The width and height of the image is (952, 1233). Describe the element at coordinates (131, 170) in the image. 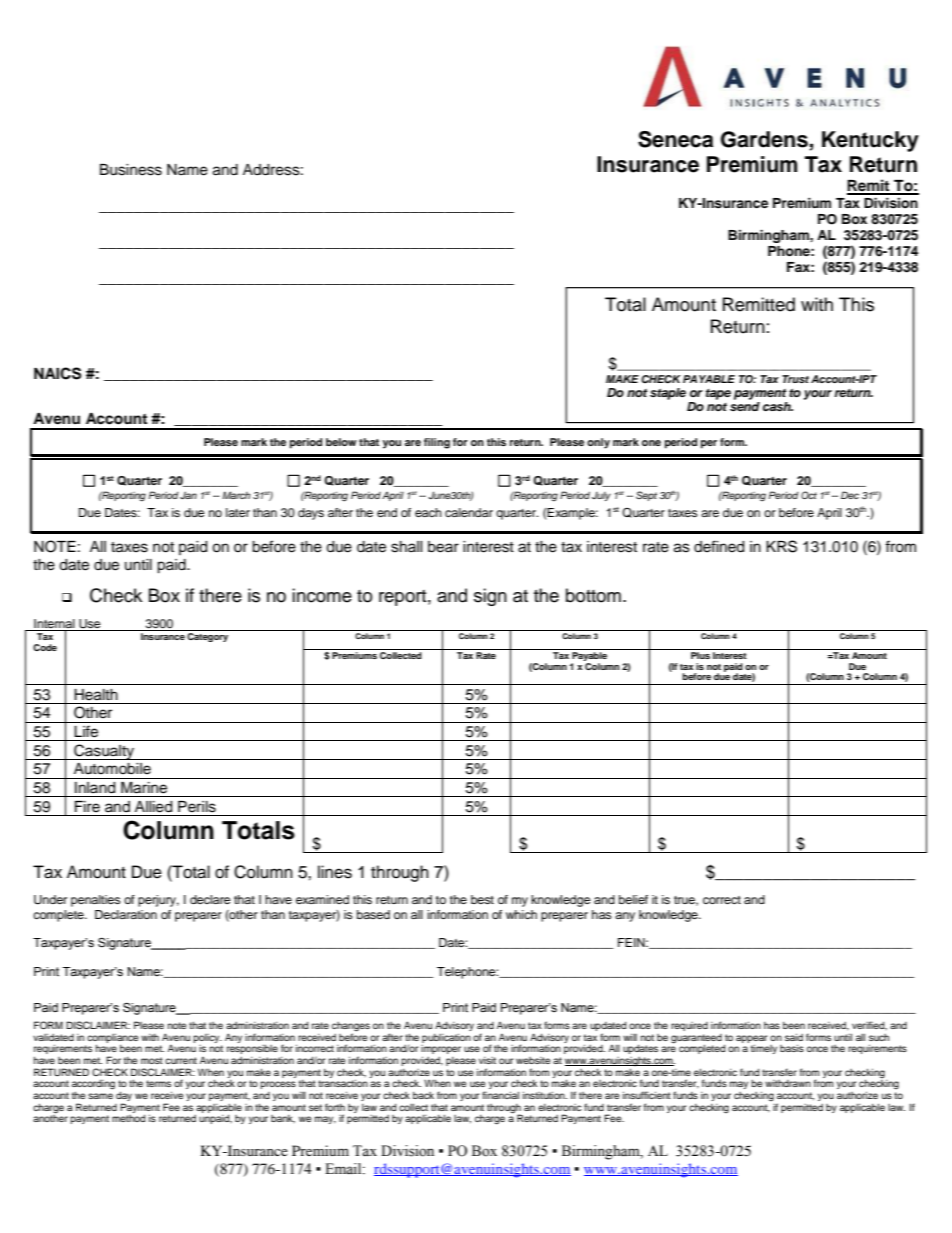

I see `Business` at that location.
